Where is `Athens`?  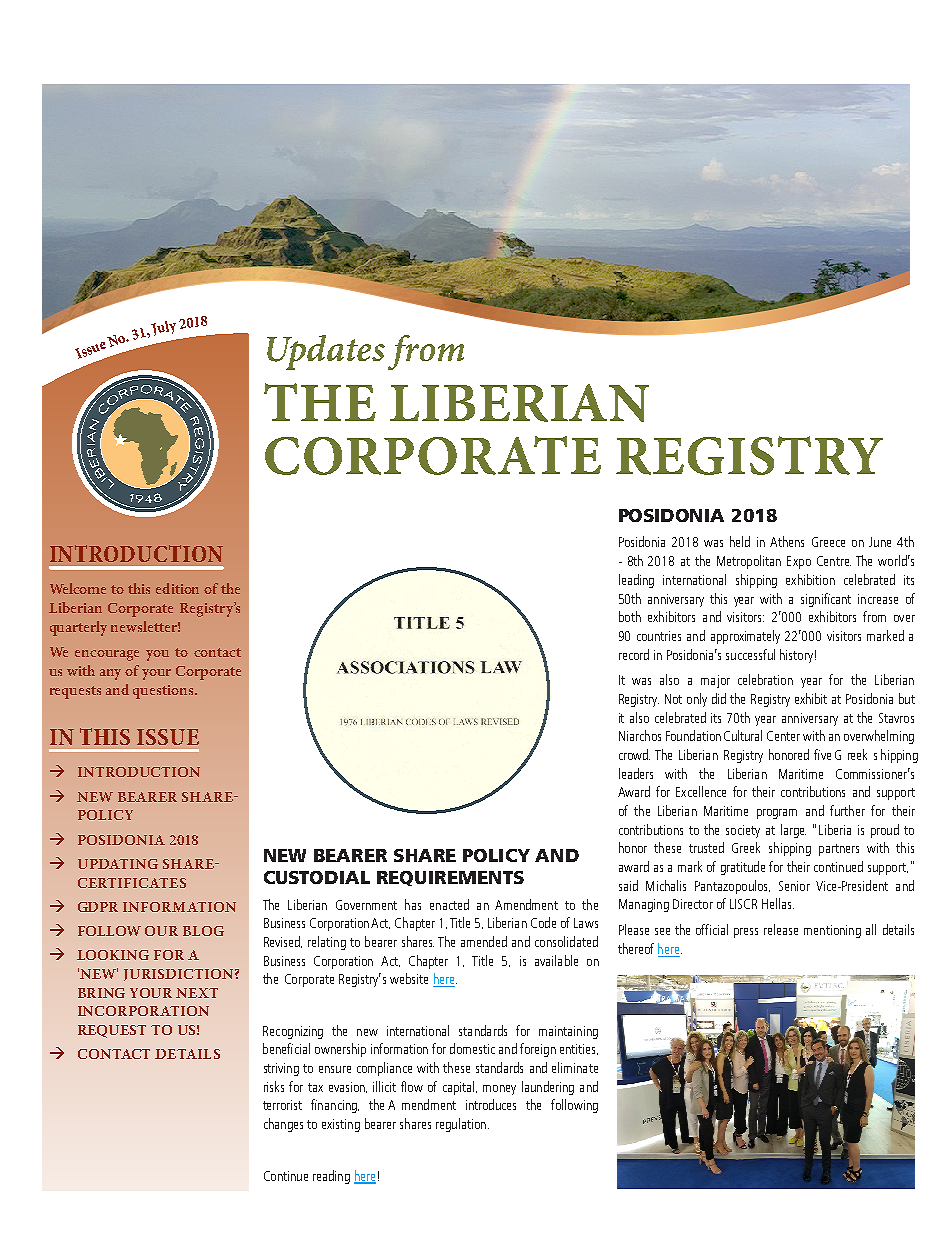 Athens is located at coordinates (787, 541).
